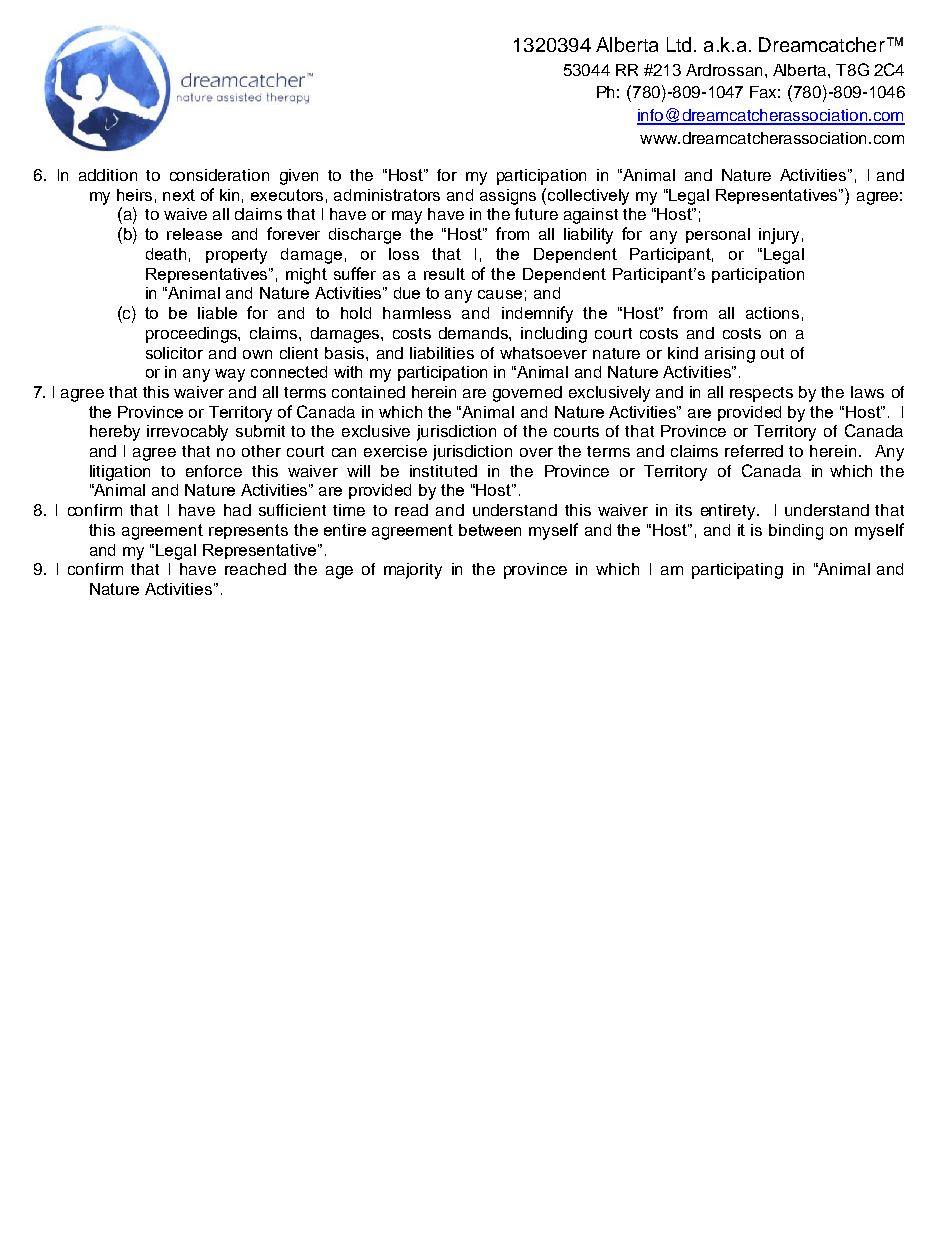 The image size is (952, 1233). I want to click on exercise, so click(395, 451).
